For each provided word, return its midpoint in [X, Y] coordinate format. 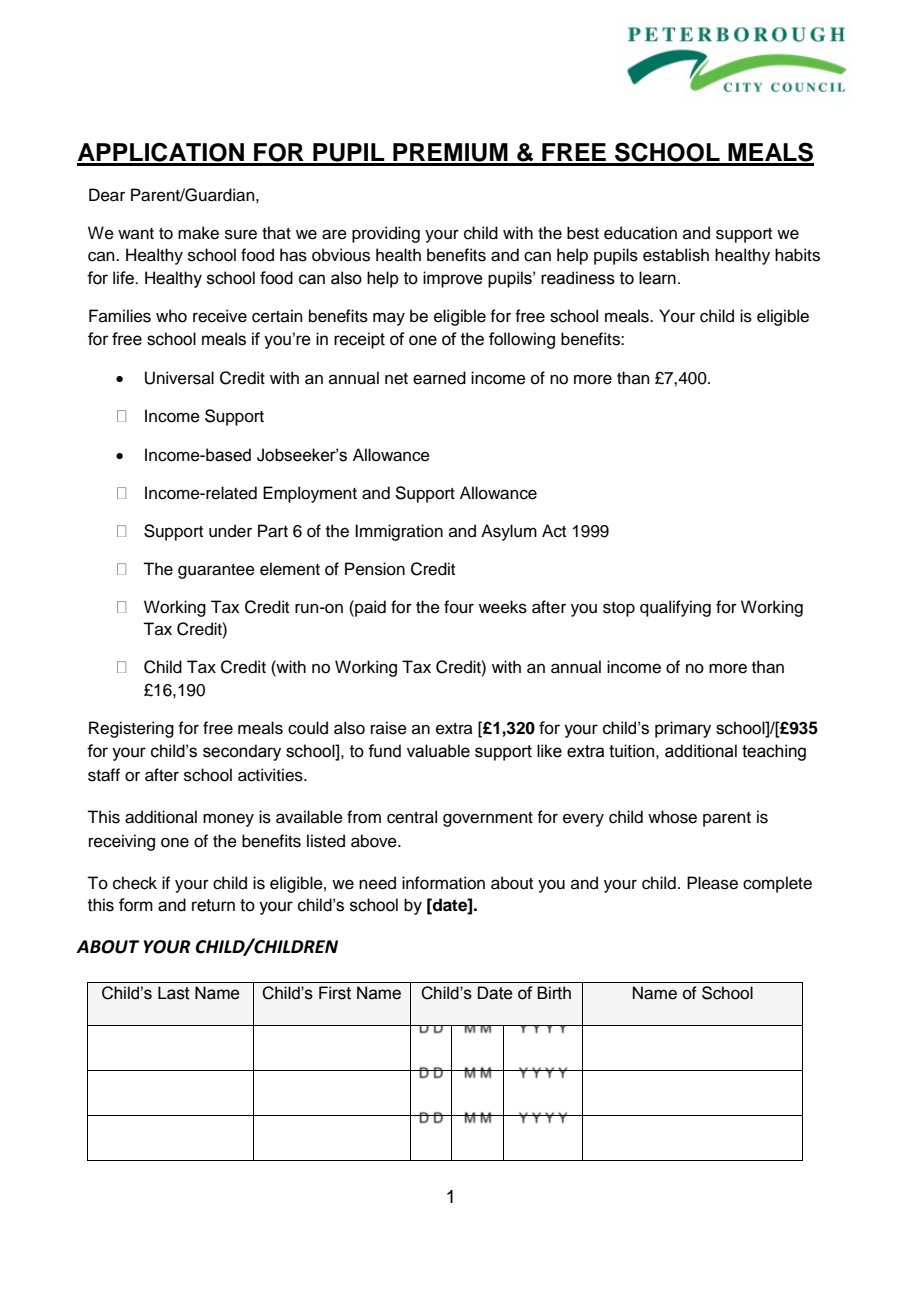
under [230, 531]
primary [683, 729]
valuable [438, 751]
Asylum [509, 532]
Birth [554, 993]
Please [712, 883]
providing [386, 234]
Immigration [399, 532]
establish [676, 255]
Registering [131, 729]
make [198, 233]
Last [174, 993]
